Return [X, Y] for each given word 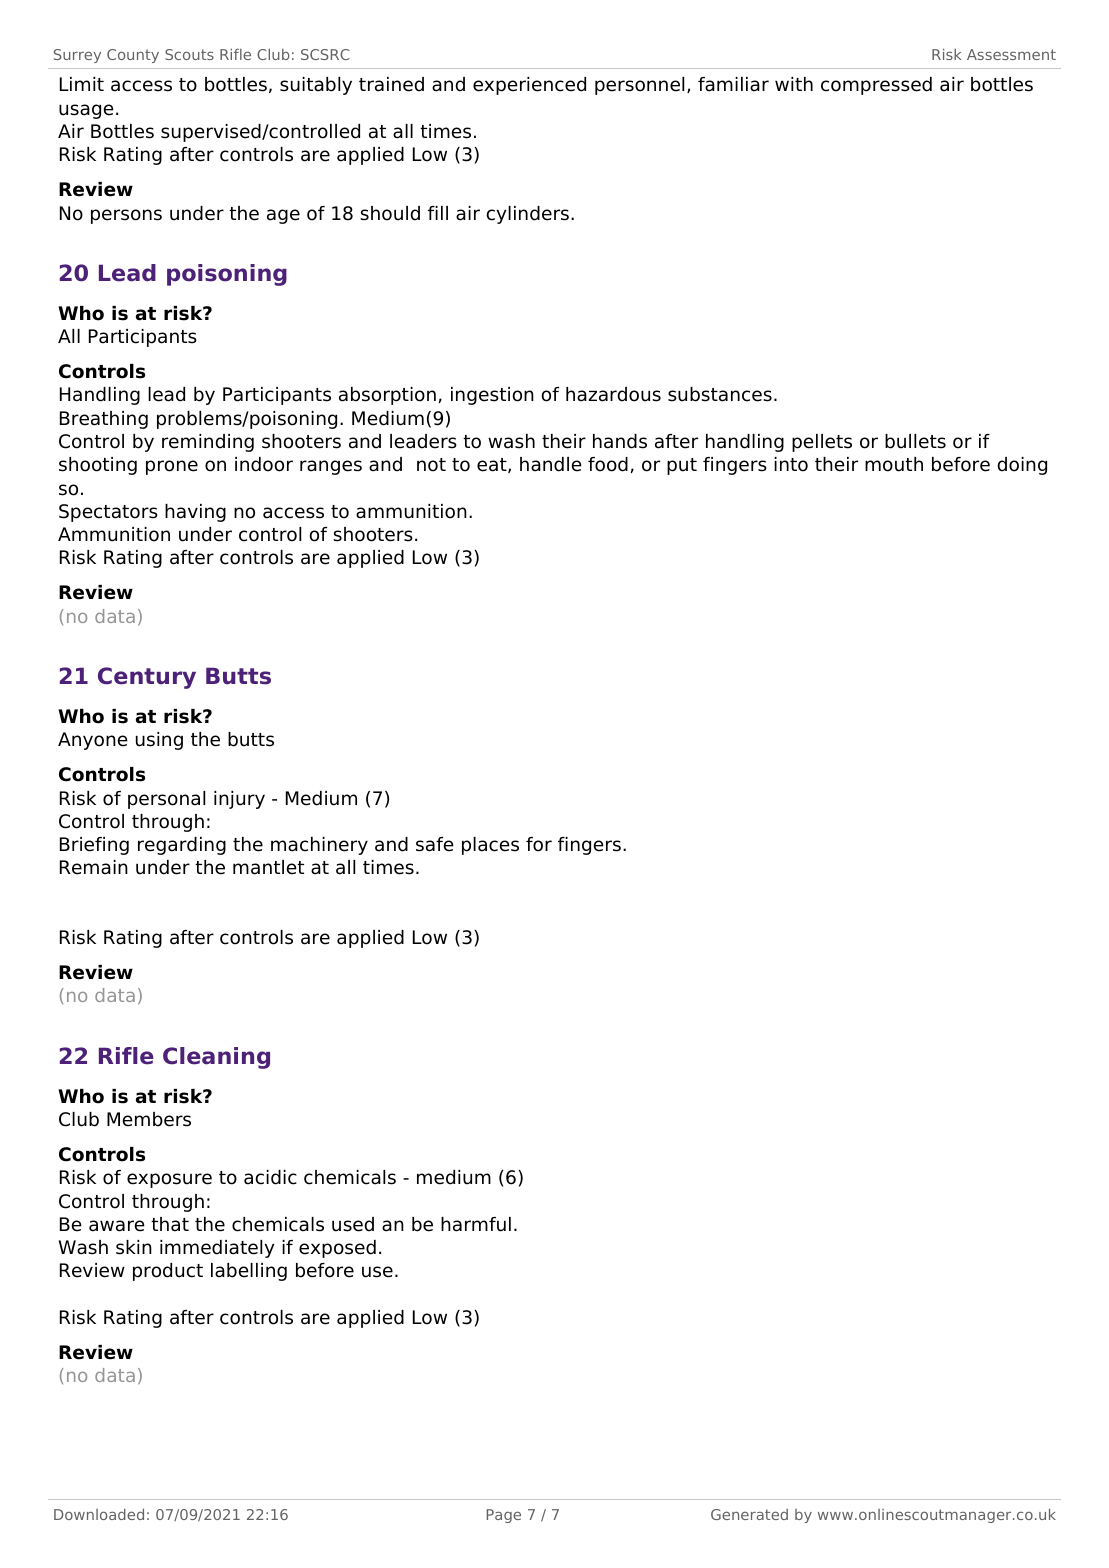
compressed [876, 86]
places [490, 846]
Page [504, 1516]
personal [166, 800]
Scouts [189, 54]
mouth [894, 464]
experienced [529, 86]
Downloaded [99, 1514]
